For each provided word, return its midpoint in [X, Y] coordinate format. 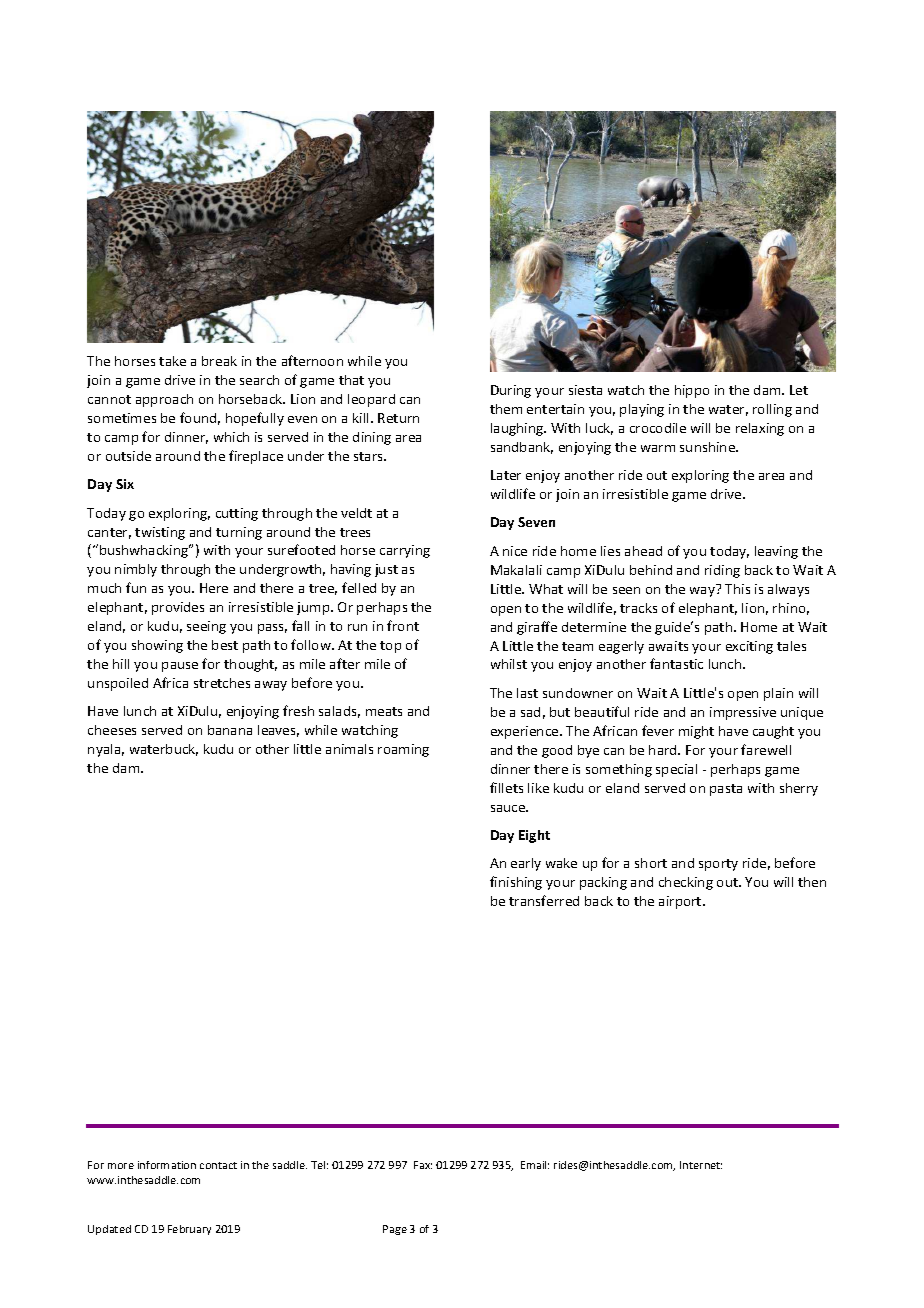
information [167, 1165]
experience [526, 732]
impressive [743, 713]
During [511, 391]
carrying [405, 551]
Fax [423, 1165]
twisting [160, 533]
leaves [278, 731]
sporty [718, 865]
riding [722, 571]
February [189, 1230]
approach [164, 400]
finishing [516, 883]
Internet [701, 1165]
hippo [692, 391]
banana [230, 730]
